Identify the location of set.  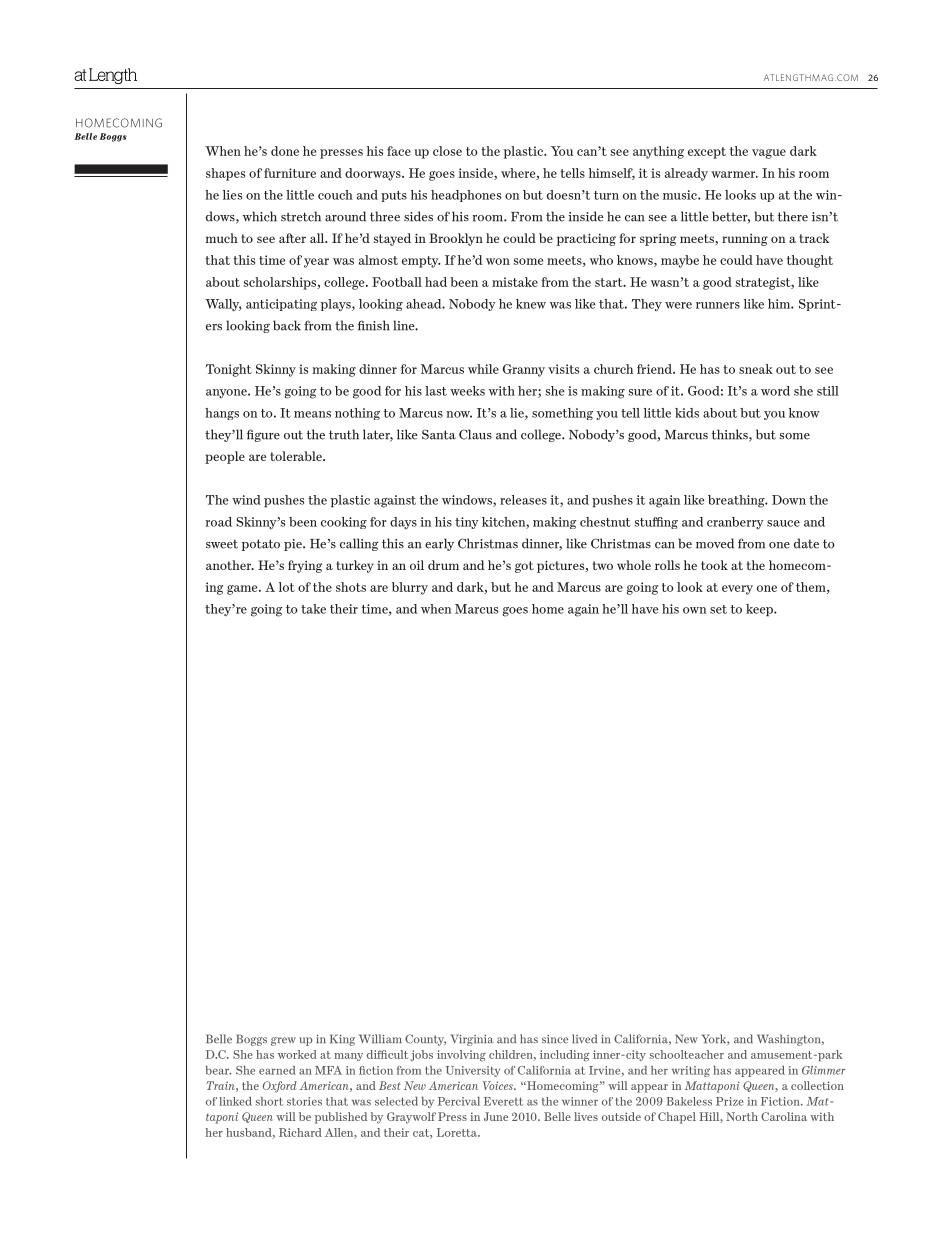
(718, 609).
